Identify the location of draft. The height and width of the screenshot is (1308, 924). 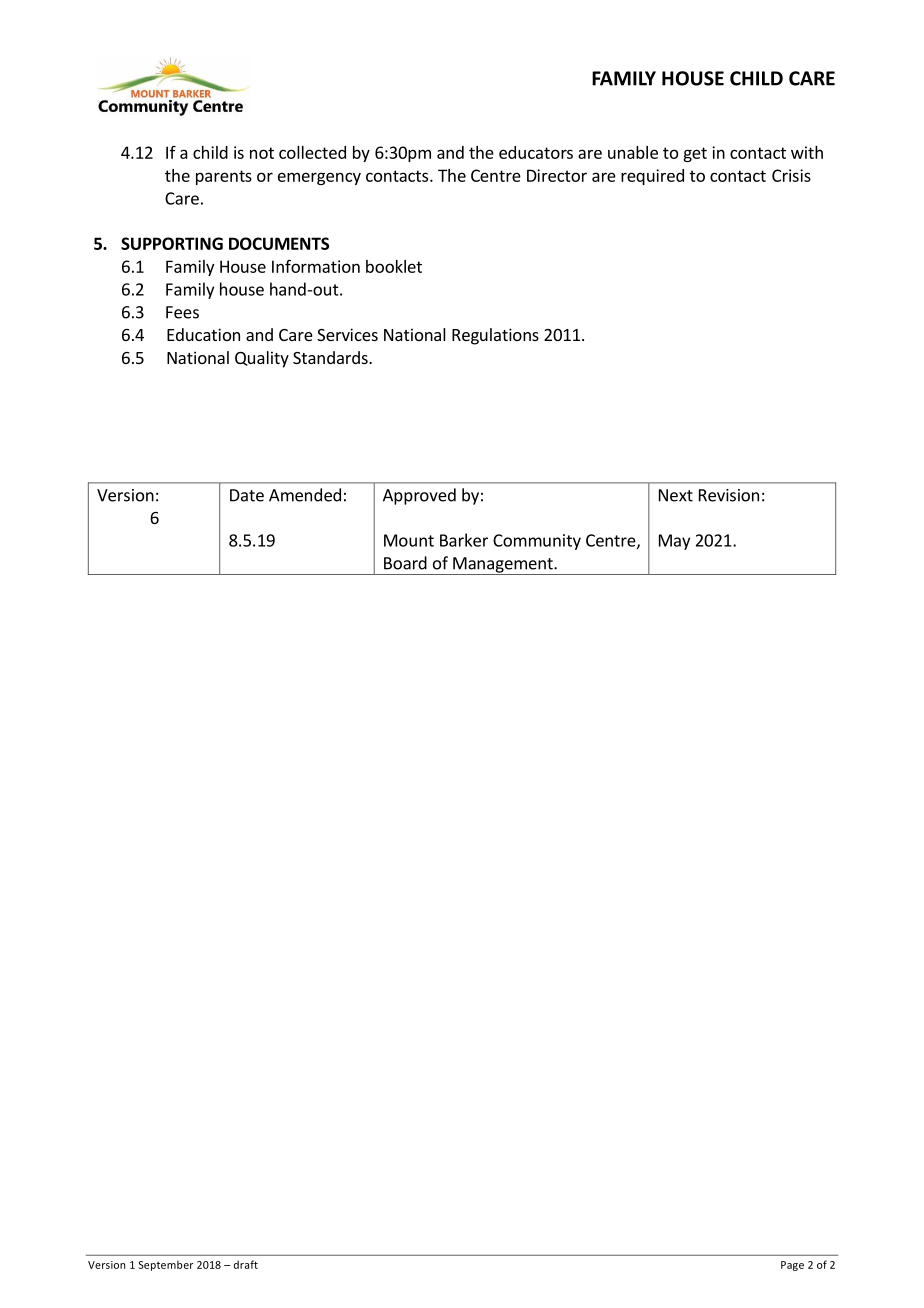
(246, 1264).
